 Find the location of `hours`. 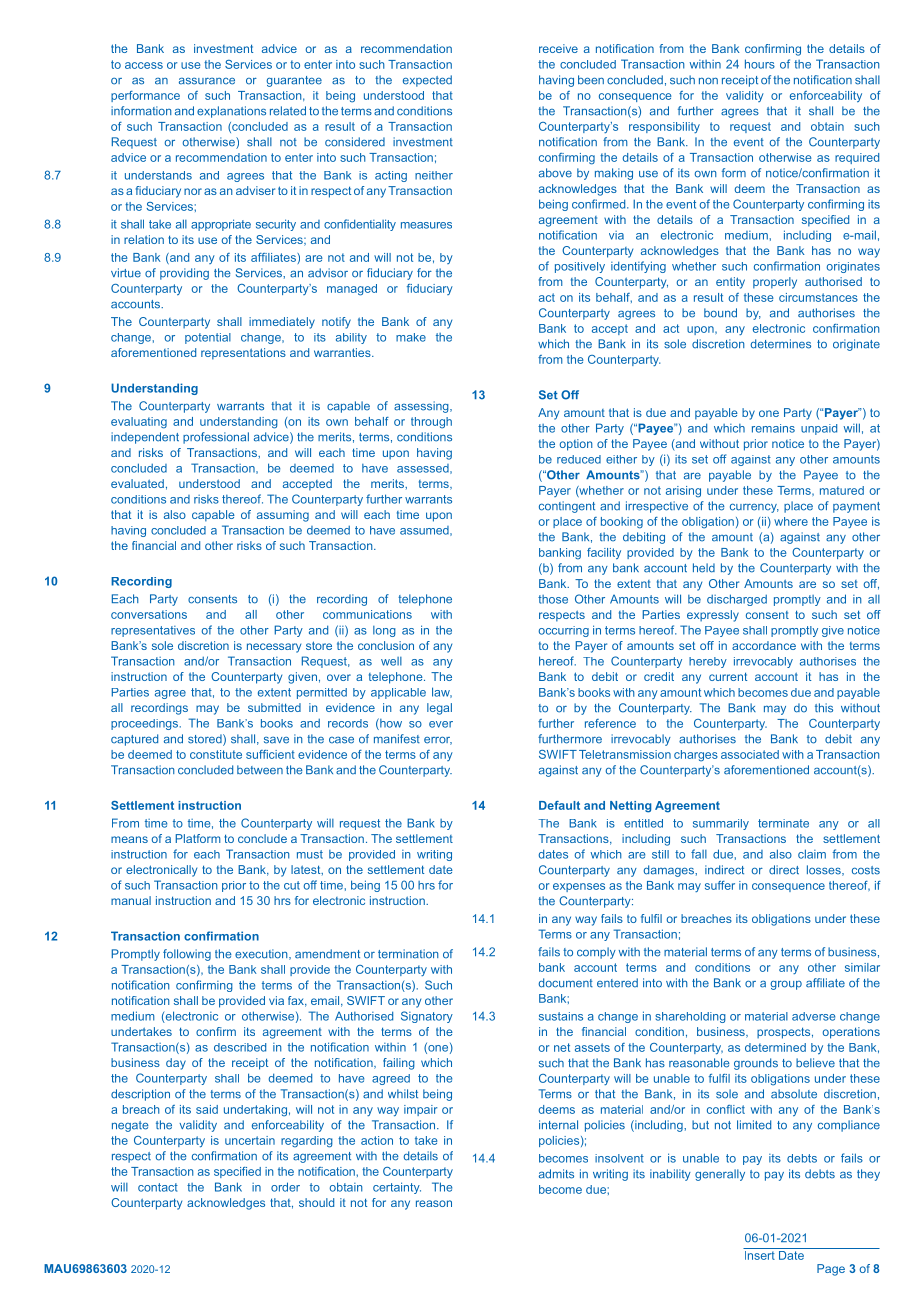

hours is located at coordinates (760, 64).
